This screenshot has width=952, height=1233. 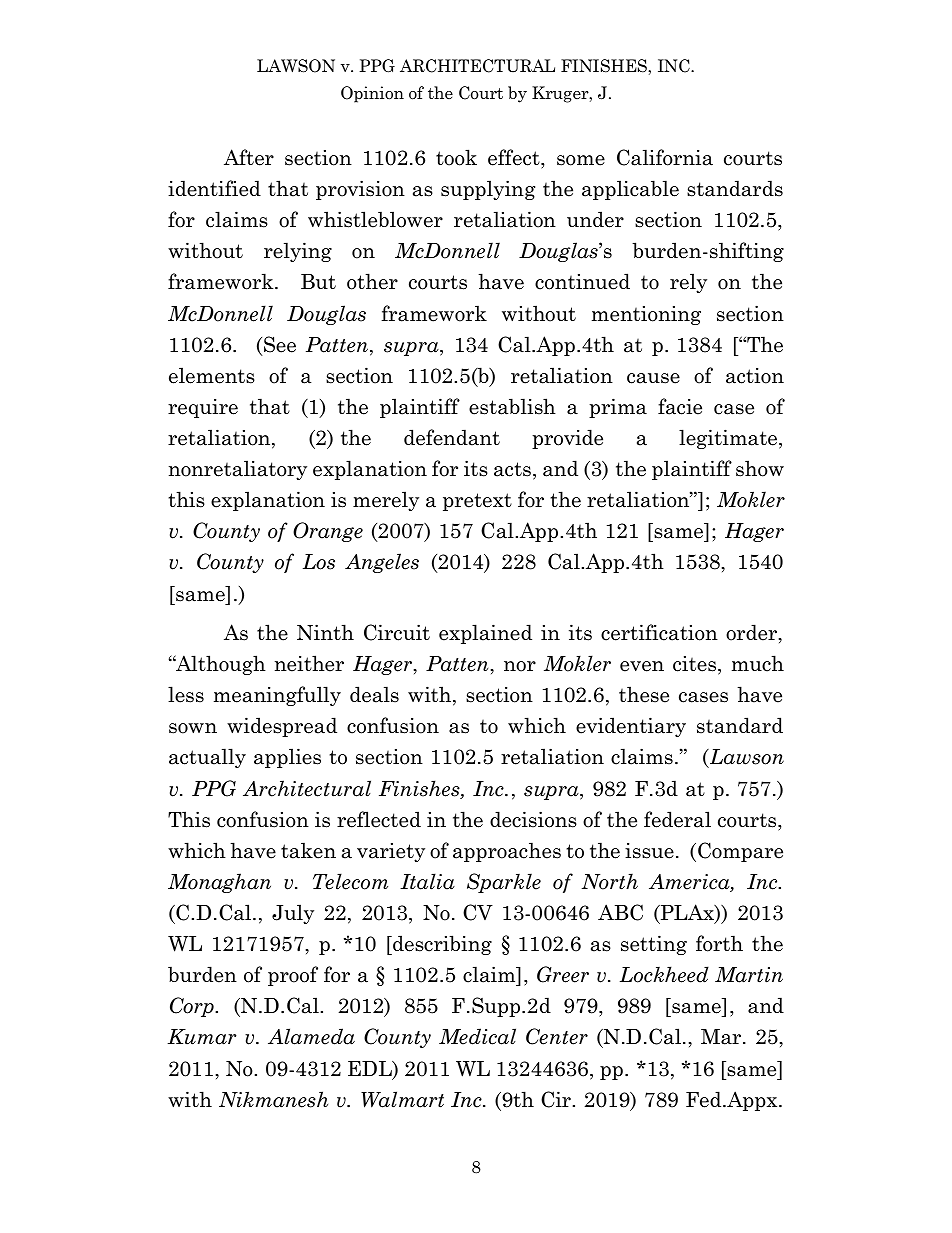 What do you see at coordinates (319, 562) in the screenshot?
I see `Los` at bounding box center [319, 562].
